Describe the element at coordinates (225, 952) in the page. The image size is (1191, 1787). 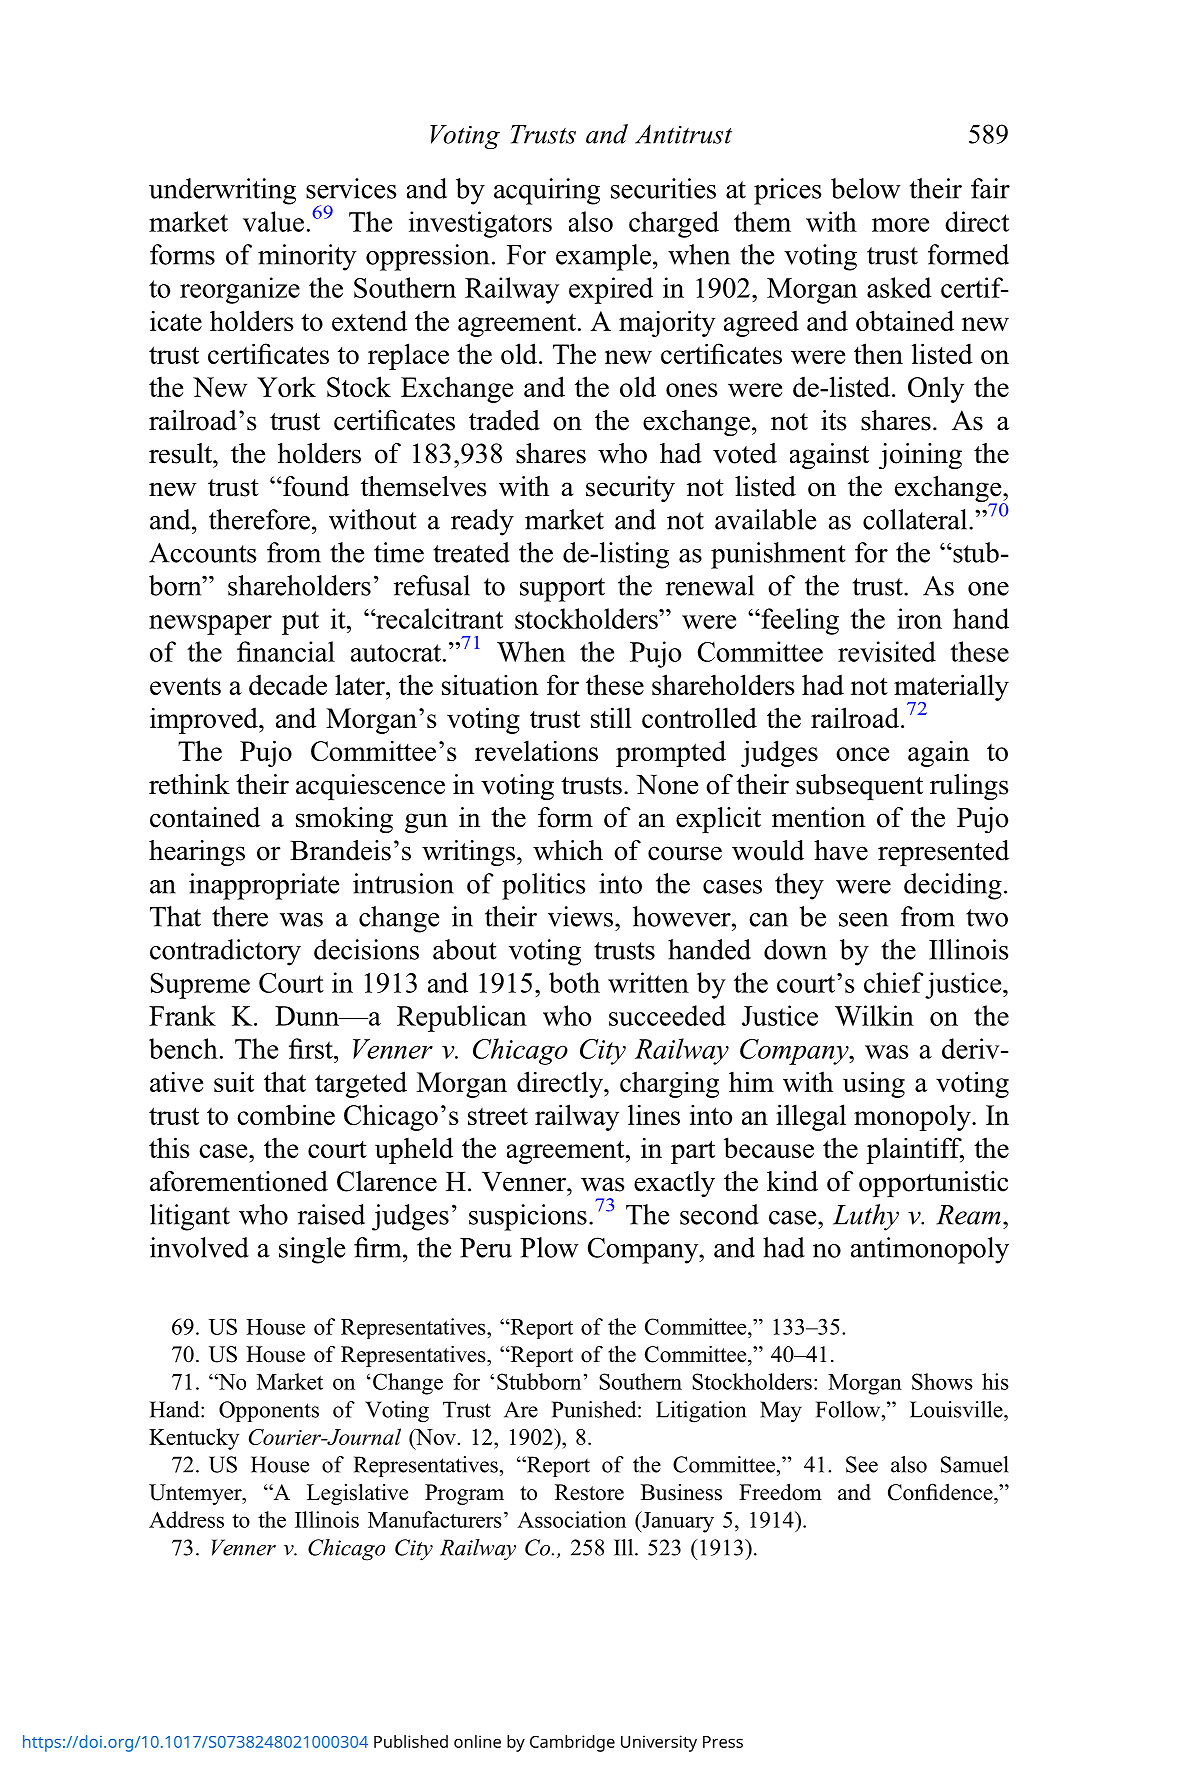
I see `contradictory` at that location.
